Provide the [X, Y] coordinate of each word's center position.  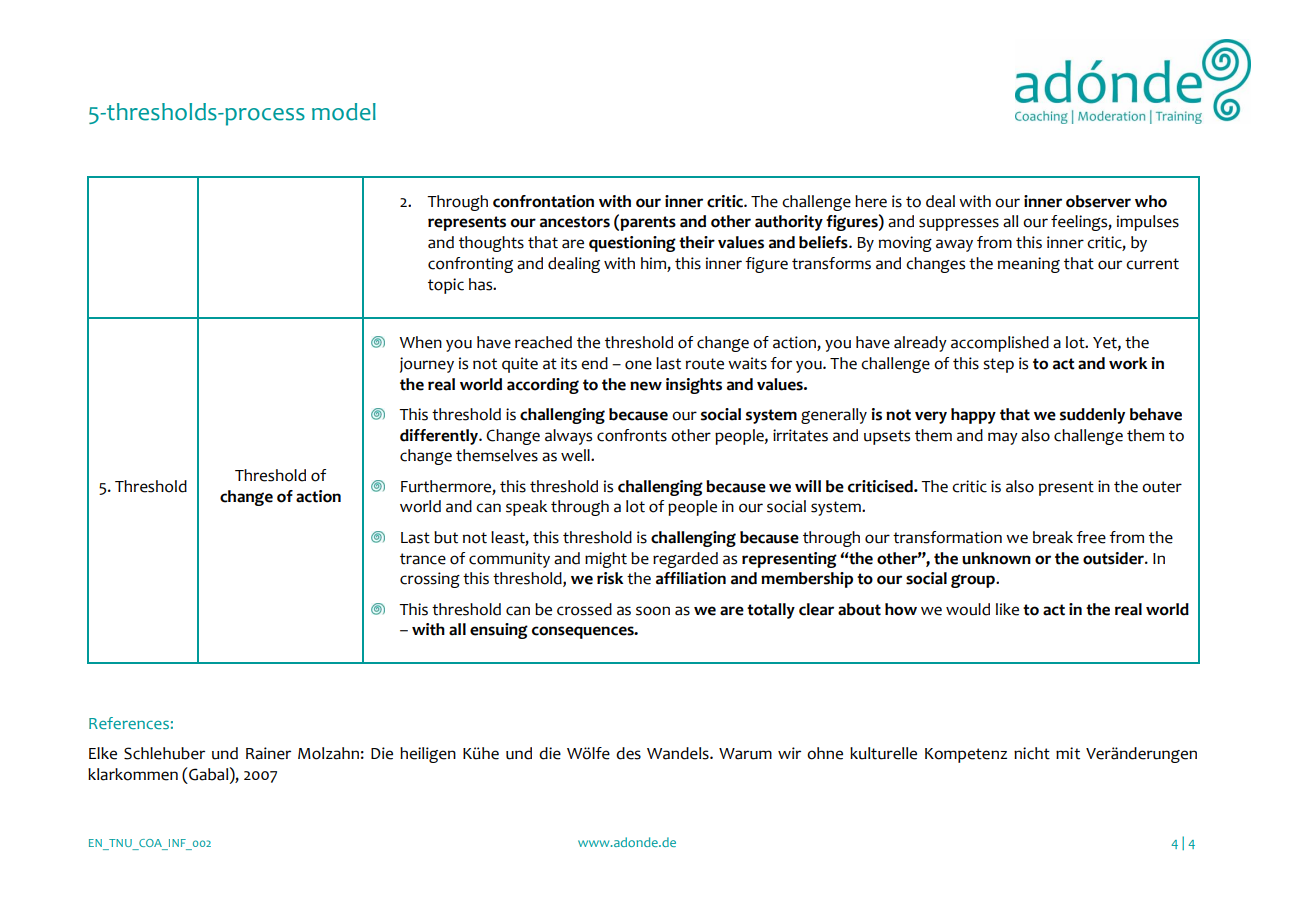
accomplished [1000, 344]
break [1053, 537]
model [344, 112]
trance [423, 559]
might [606, 560]
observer [1098, 201]
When [420, 342]
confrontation [543, 201]
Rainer [268, 753]
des [628, 753]
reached [543, 342]
